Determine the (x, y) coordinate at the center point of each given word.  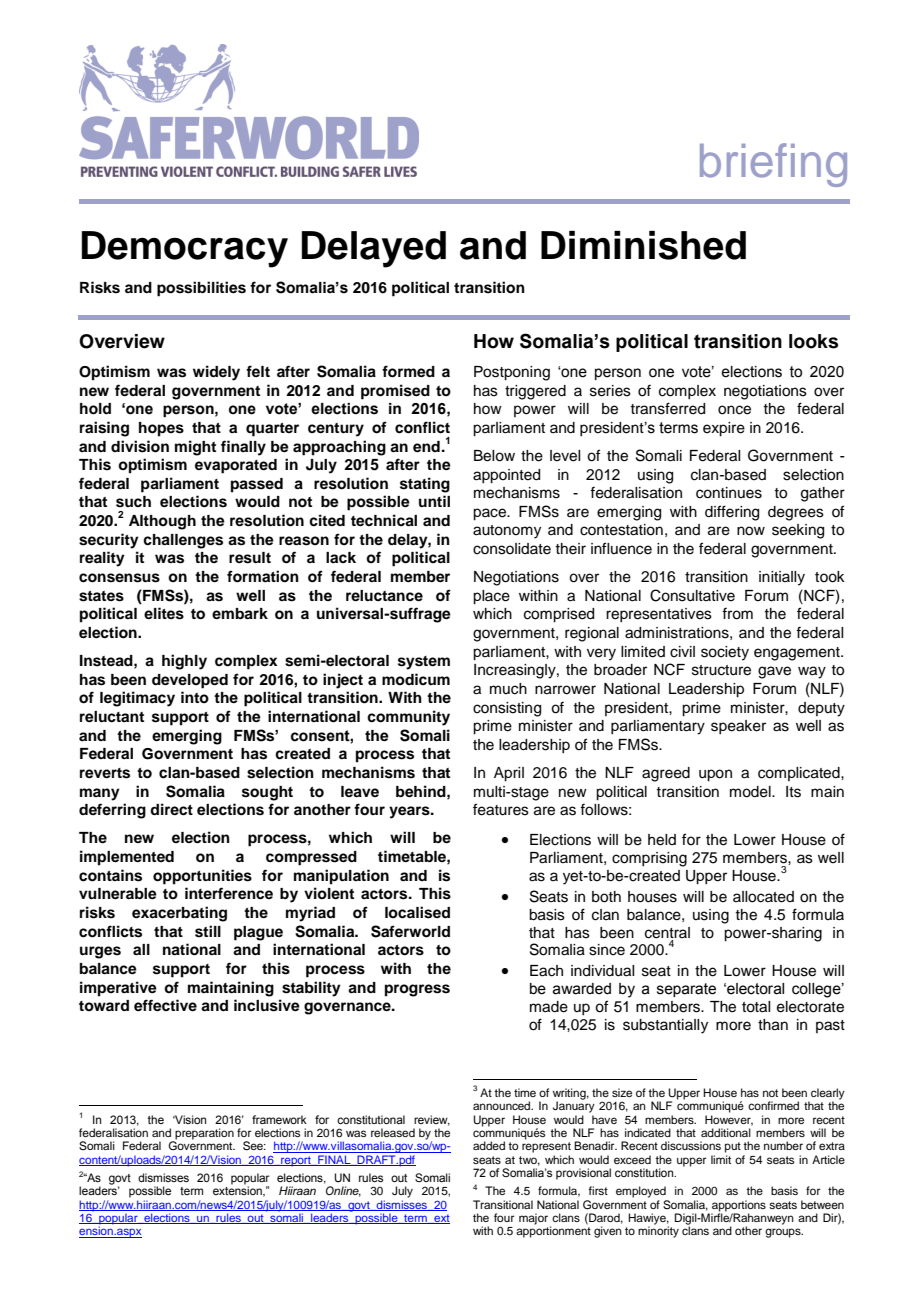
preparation (203, 1135)
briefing (773, 165)
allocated (763, 897)
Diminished (643, 245)
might (195, 448)
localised (417, 912)
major (533, 1219)
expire (724, 429)
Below (494, 456)
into (195, 697)
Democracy (185, 249)
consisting (507, 709)
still (208, 931)
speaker (738, 727)
